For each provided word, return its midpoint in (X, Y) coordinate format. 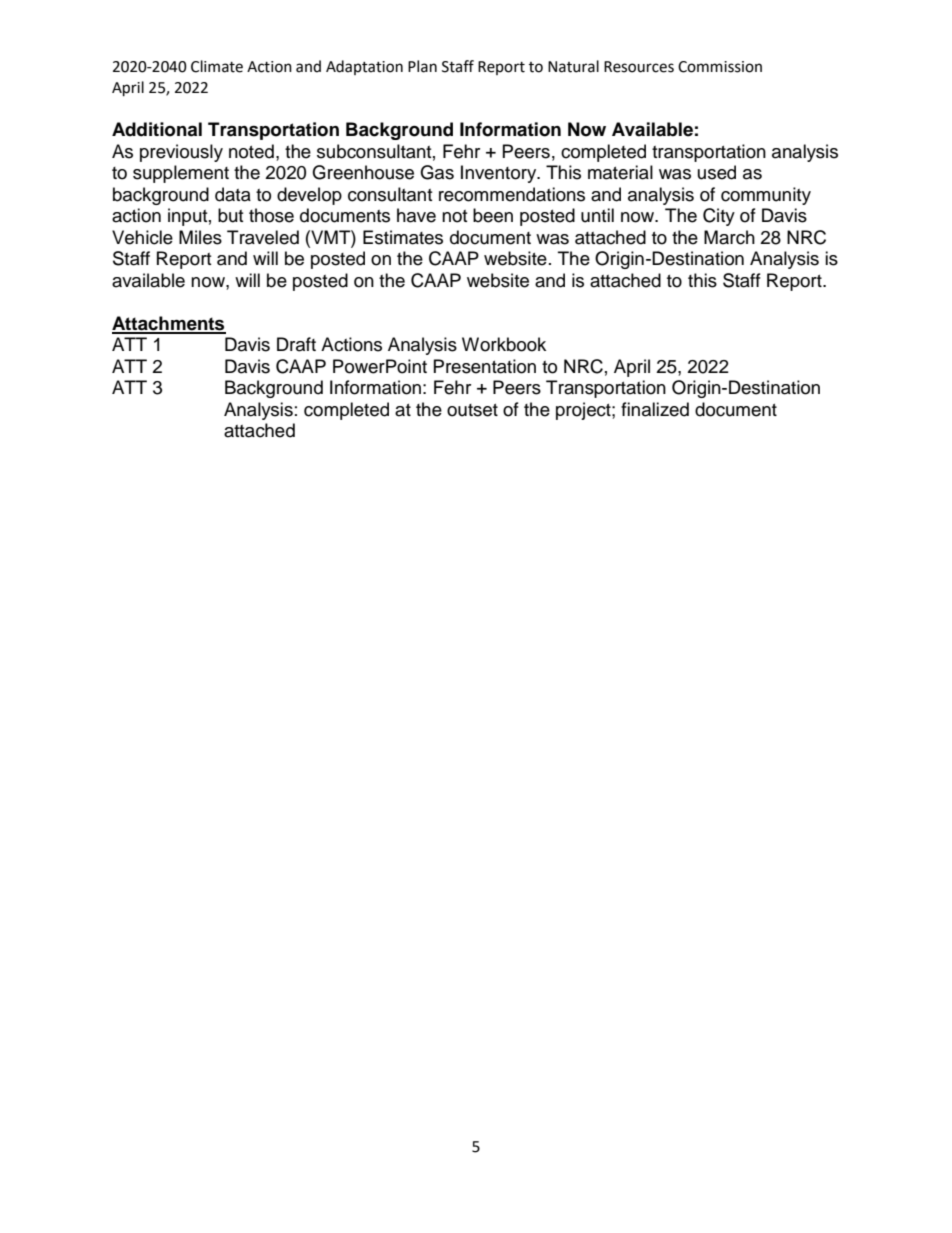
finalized (655, 409)
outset (472, 410)
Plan (422, 66)
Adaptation (364, 67)
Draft (296, 344)
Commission (720, 67)
